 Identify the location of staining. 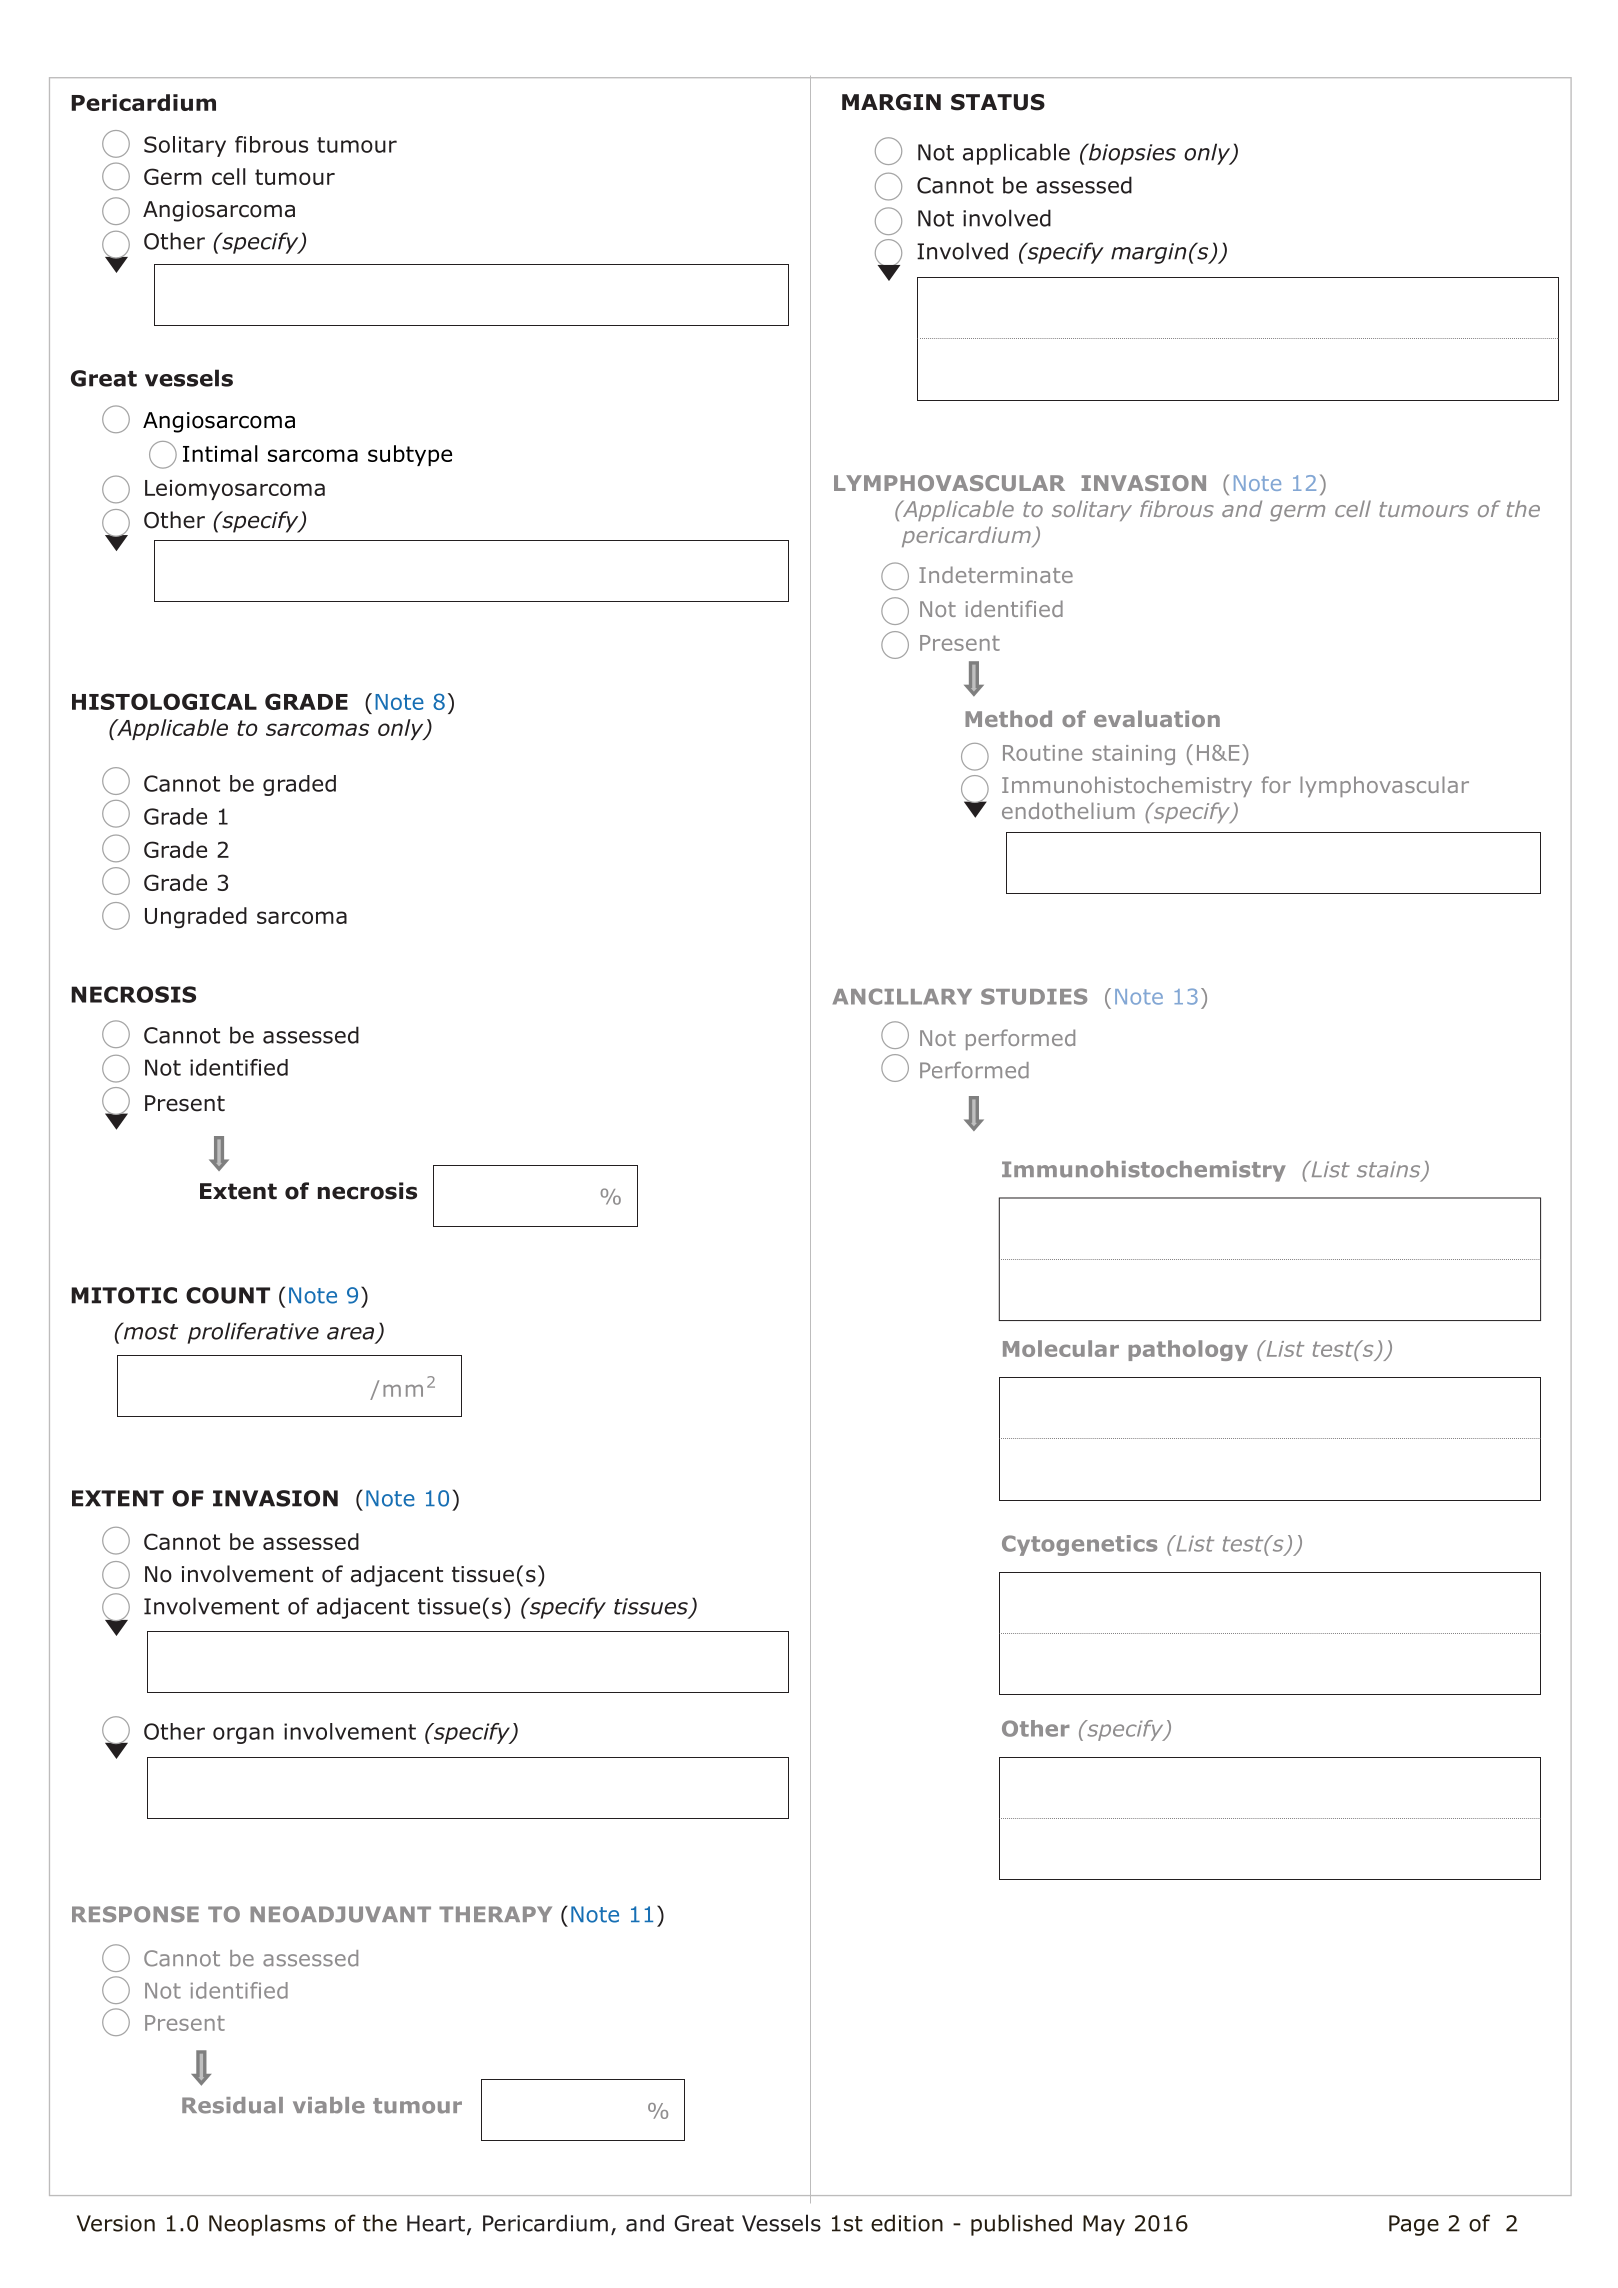
(1133, 755).
